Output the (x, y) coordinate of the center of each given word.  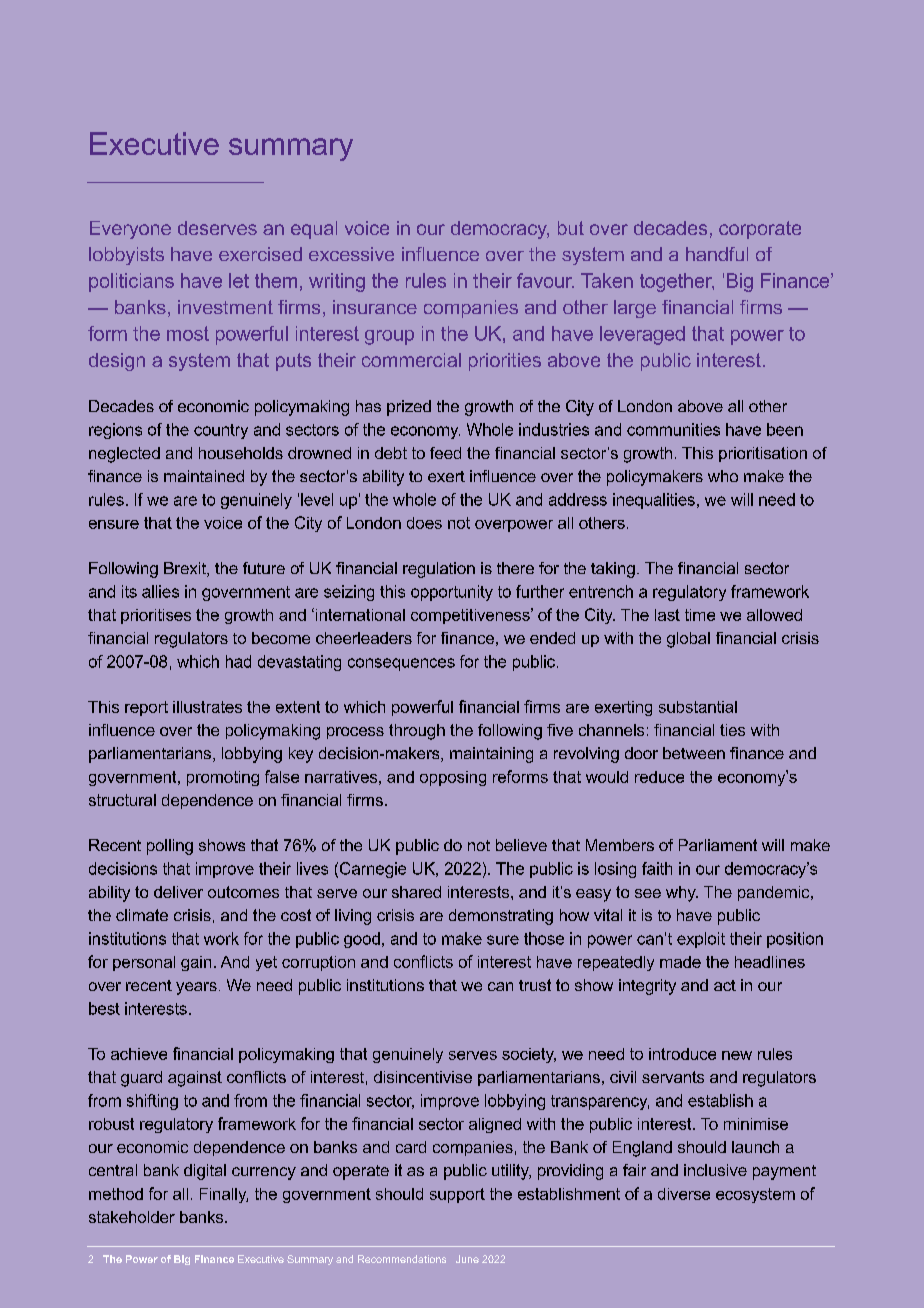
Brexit (186, 569)
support (457, 1195)
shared (416, 892)
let (239, 280)
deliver (178, 892)
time (700, 615)
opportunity (452, 593)
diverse (684, 1194)
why (682, 894)
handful (717, 254)
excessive (351, 254)
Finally (224, 1195)
